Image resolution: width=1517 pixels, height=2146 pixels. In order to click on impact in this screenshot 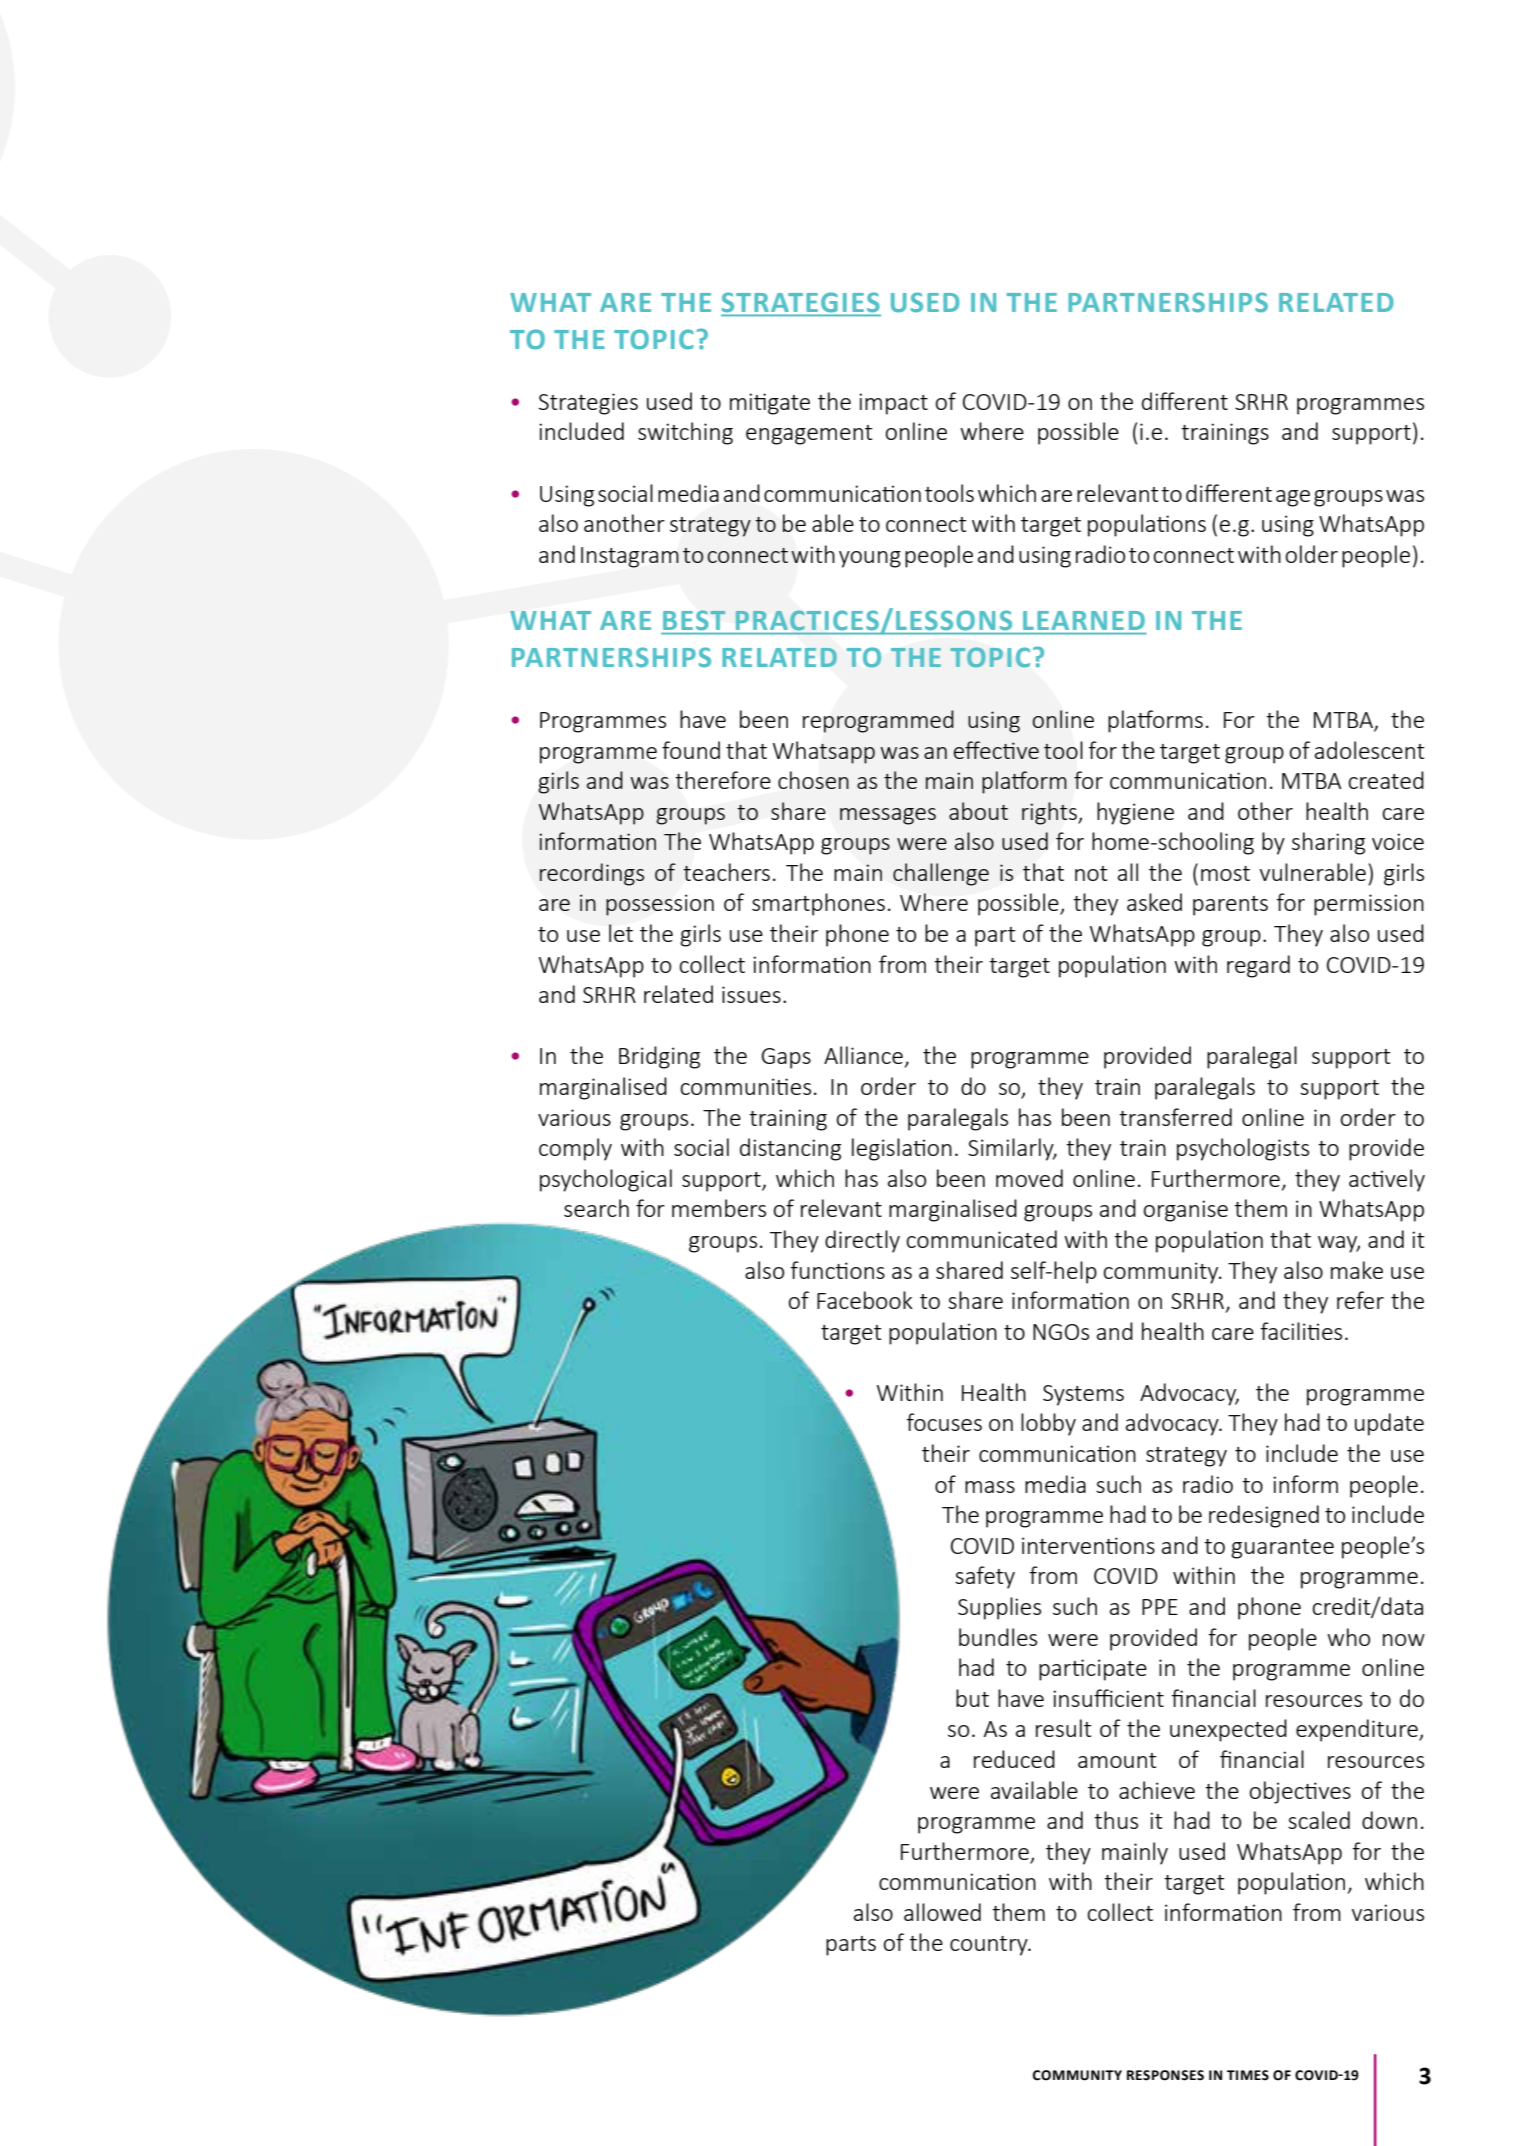, I will do `click(893, 404)`.
